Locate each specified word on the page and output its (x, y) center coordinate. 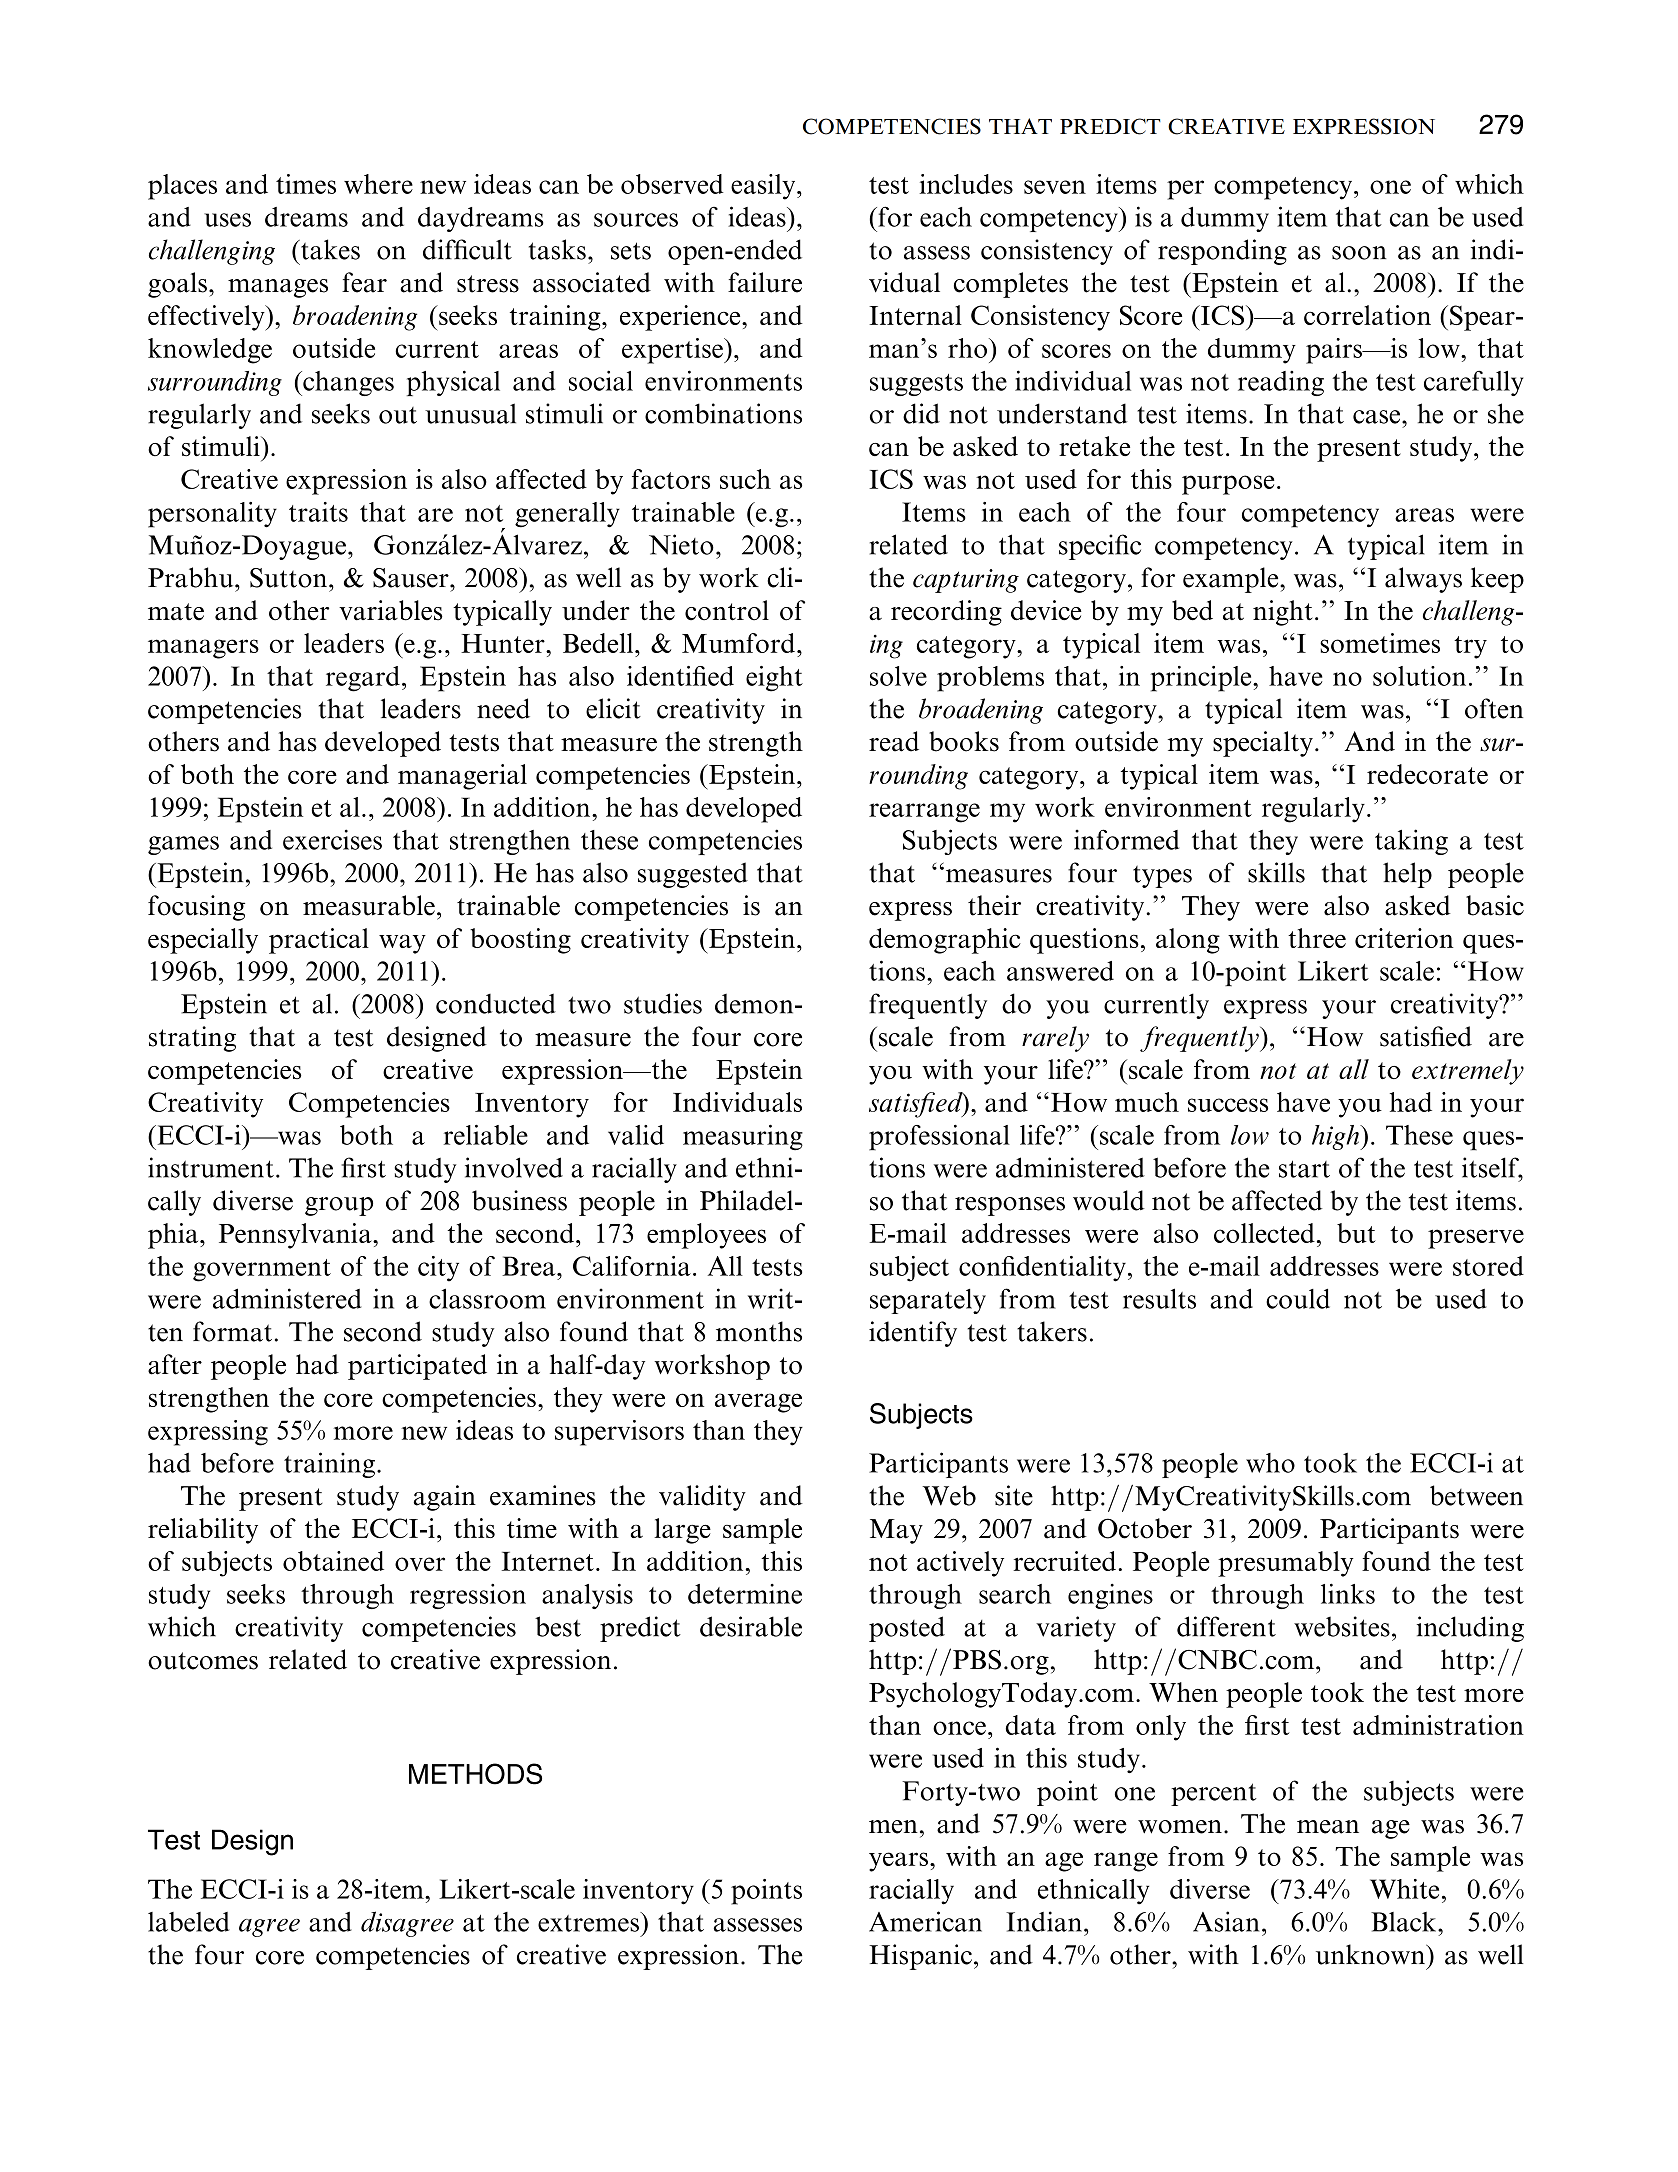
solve (898, 676)
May (896, 1531)
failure (765, 282)
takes (329, 249)
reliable (486, 1135)
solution (1419, 676)
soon (1359, 253)
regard (363, 679)
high (1336, 1137)
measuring (743, 1138)
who (1270, 1463)
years (898, 1862)
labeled (188, 1922)
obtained (333, 1561)
